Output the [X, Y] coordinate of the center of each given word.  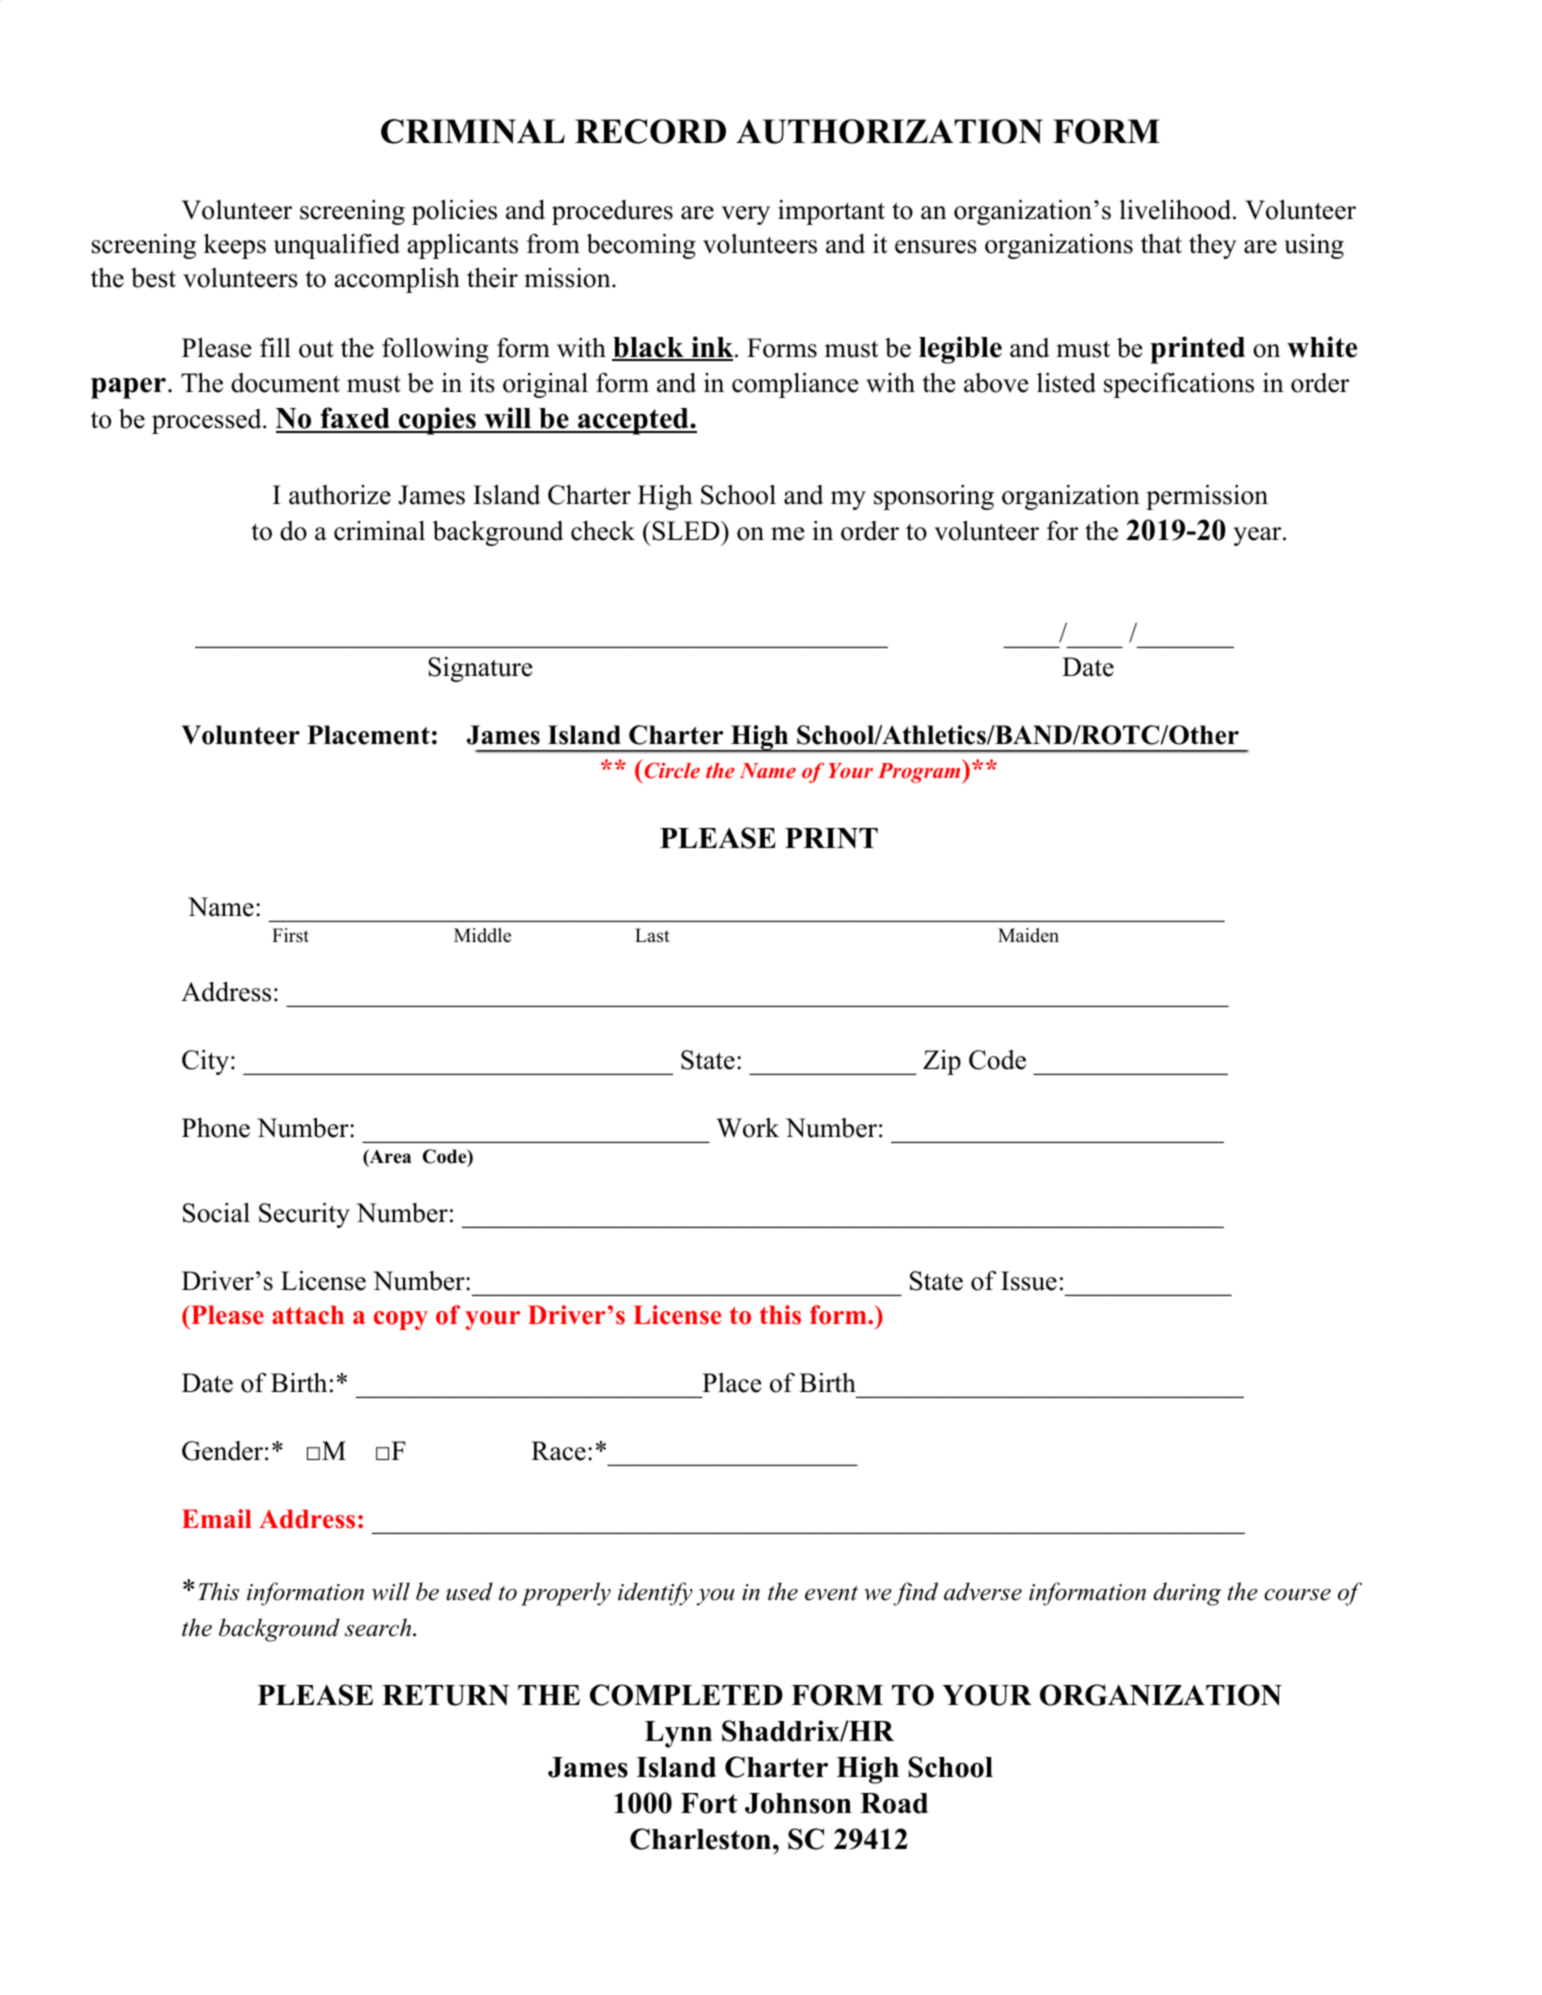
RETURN [445, 1695]
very [745, 215]
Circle [672, 770]
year [1258, 536]
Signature [480, 669]
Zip [942, 1062]
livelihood [1177, 210]
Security [304, 1215]
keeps [235, 246]
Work [747, 1128]
